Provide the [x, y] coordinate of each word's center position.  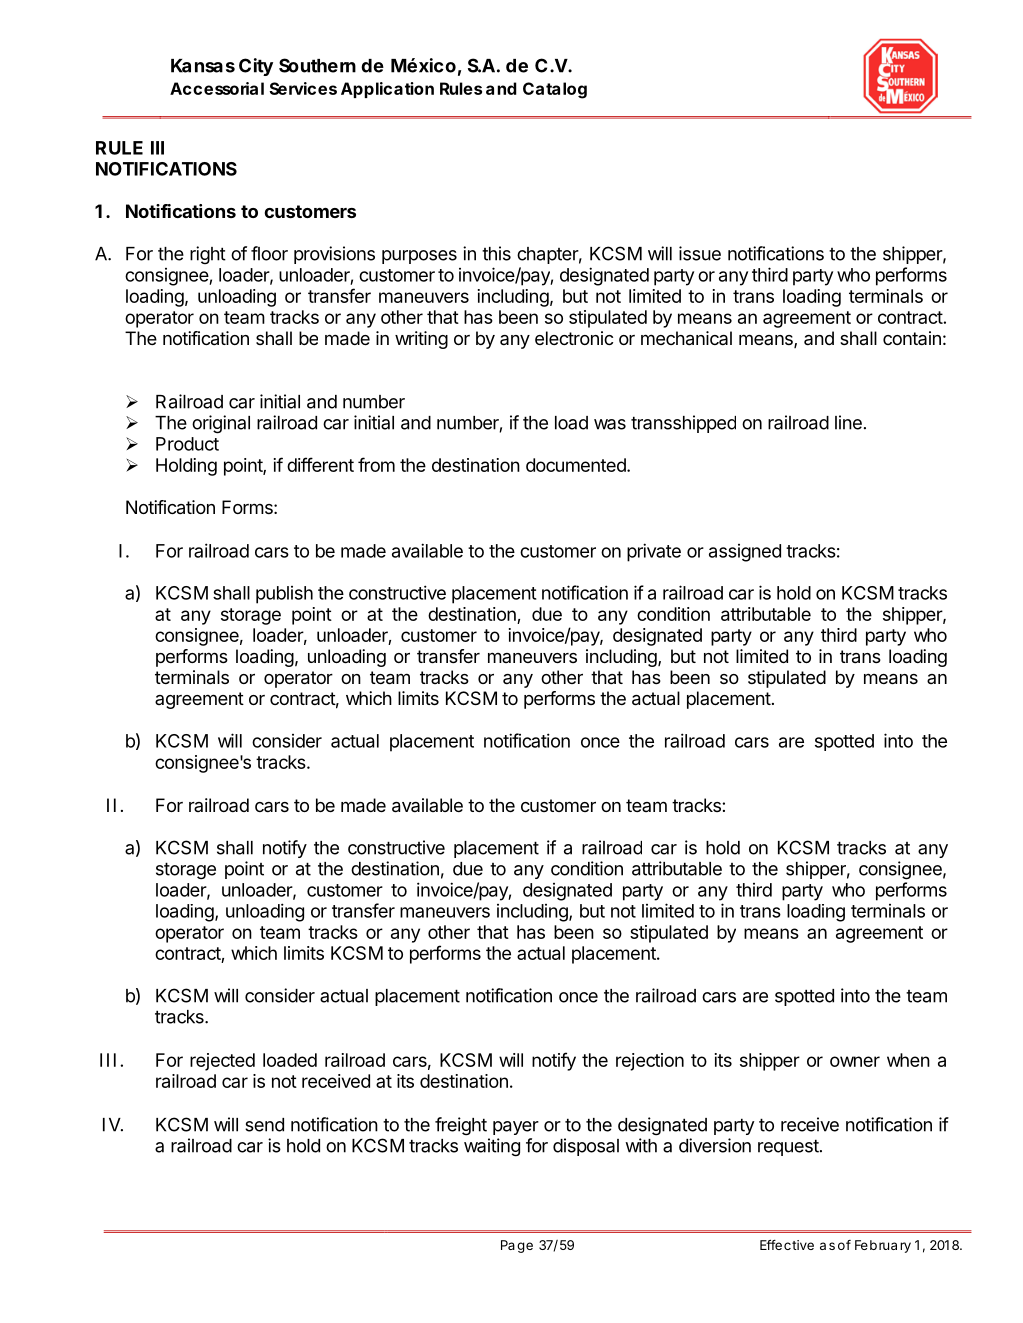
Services [303, 88]
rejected [222, 1062]
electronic [574, 338]
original [221, 424]
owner [855, 1061]
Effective [787, 1244]
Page [517, 1246]
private [654, 552]
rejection [650, 1062]
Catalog [555, 90]
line [848, 422]
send [264, 1125]
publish [284, 595]
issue [700, 253]
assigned [745, 553]
